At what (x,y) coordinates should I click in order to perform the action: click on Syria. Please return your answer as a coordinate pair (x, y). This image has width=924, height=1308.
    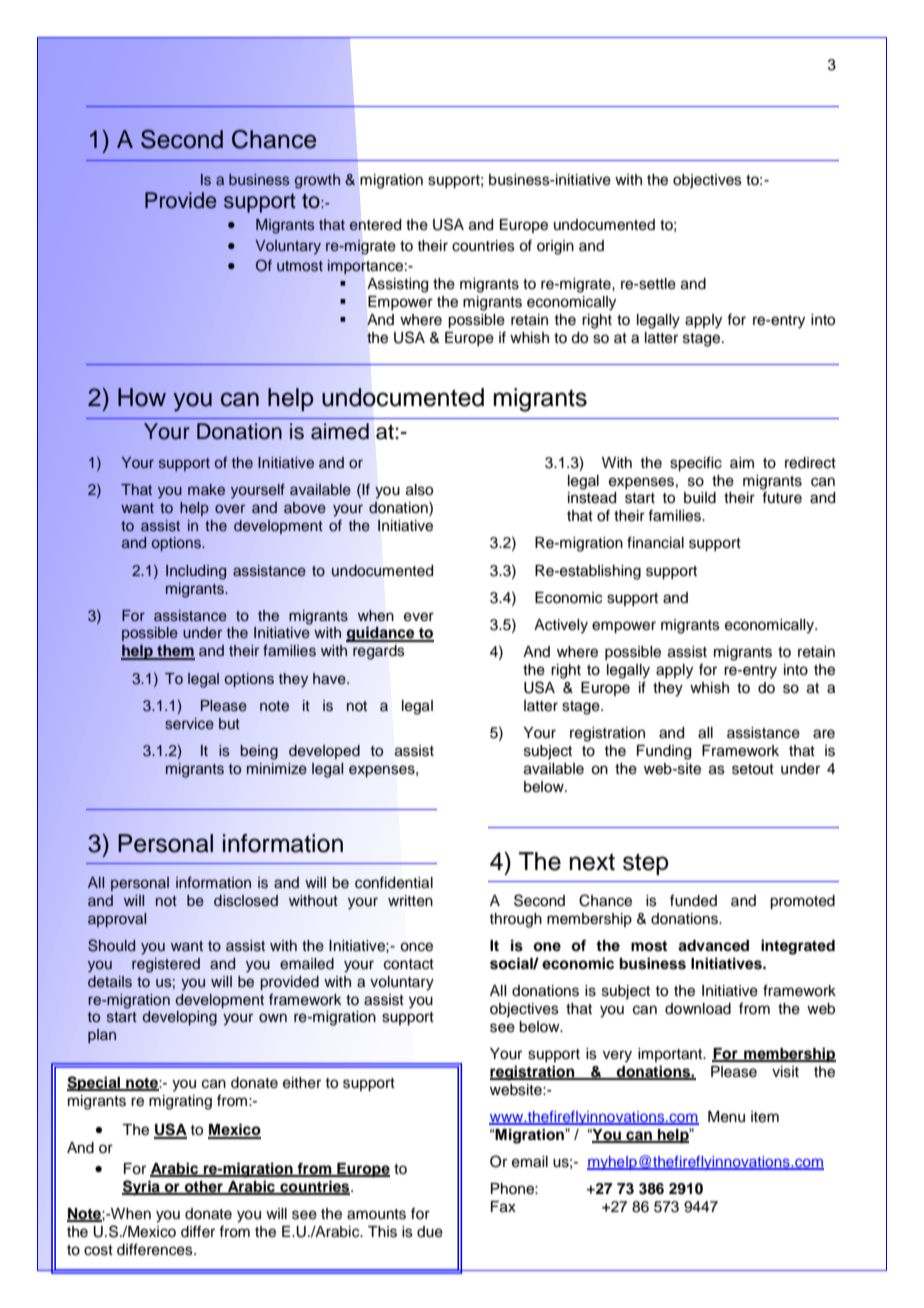
    Looking at the image, I should click on (142, 1188).
